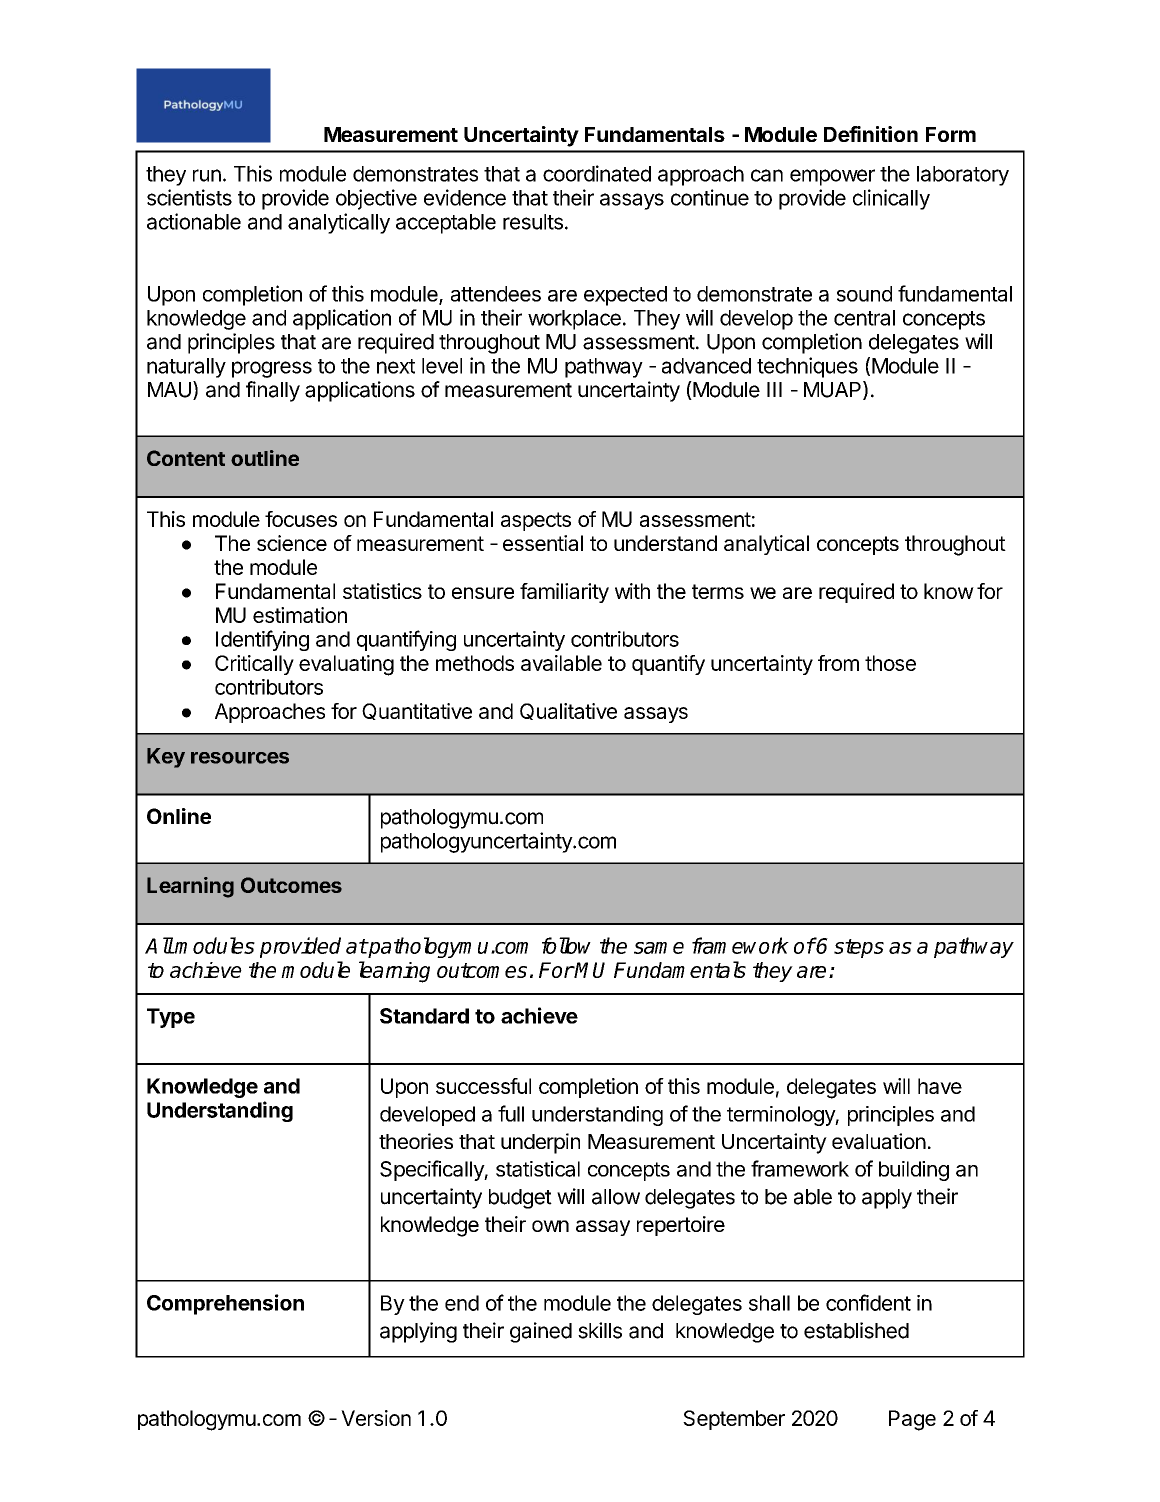 This screenshot has height=1502, width=1160. Describe the element at coordinates (541, 1332) in the screenshot. I see `gained` at that location.
